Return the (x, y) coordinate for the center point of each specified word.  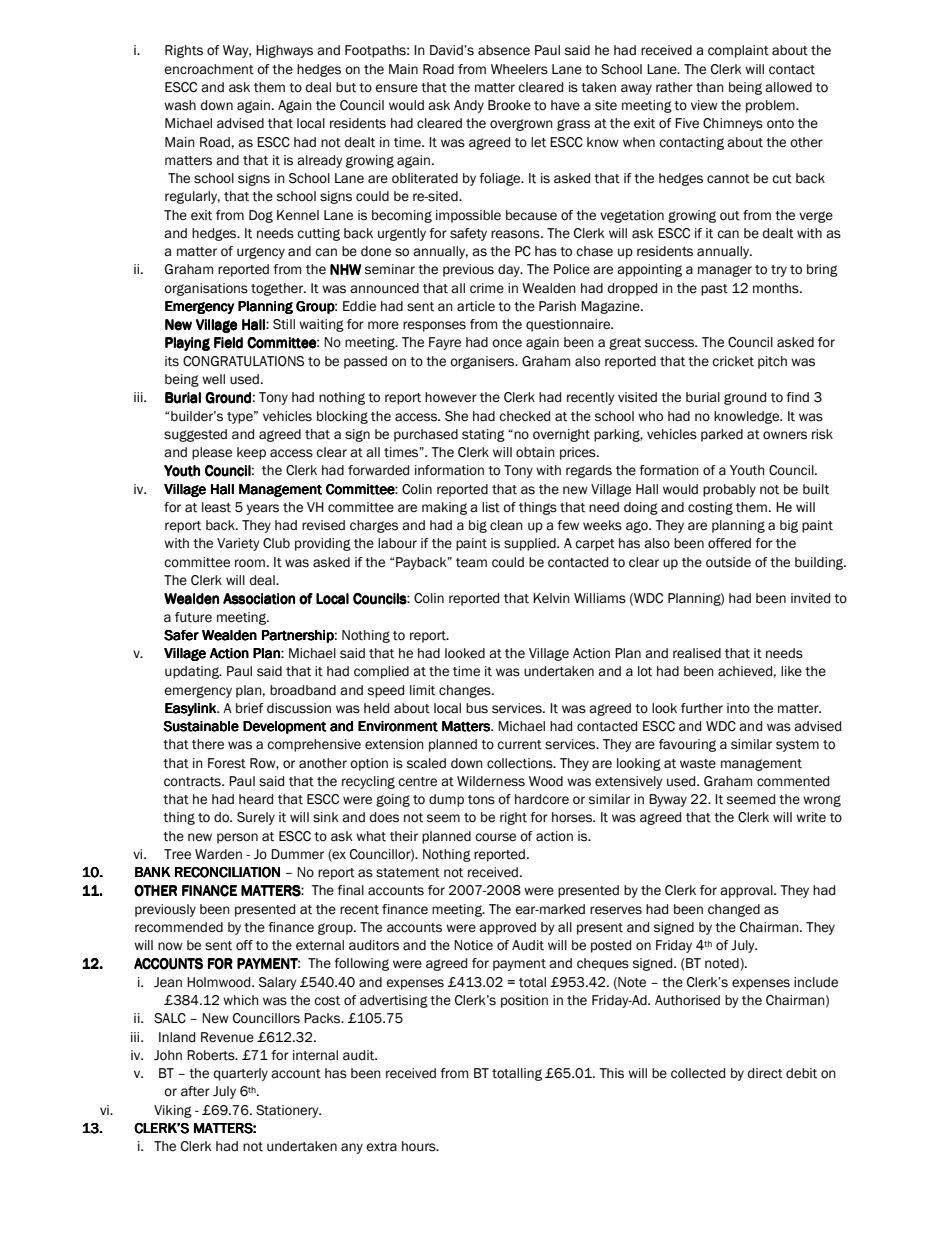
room (250, 563)
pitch (772, 362)
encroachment (209, 69)
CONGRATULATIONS (243, 361)
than (710, 87)
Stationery (288, 1111)
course (495, 837)
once (507, 343)
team (471, 563)
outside (728, 562)
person (237, 838)
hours (420, 1146)
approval (747, 891)
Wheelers (519, 69)
